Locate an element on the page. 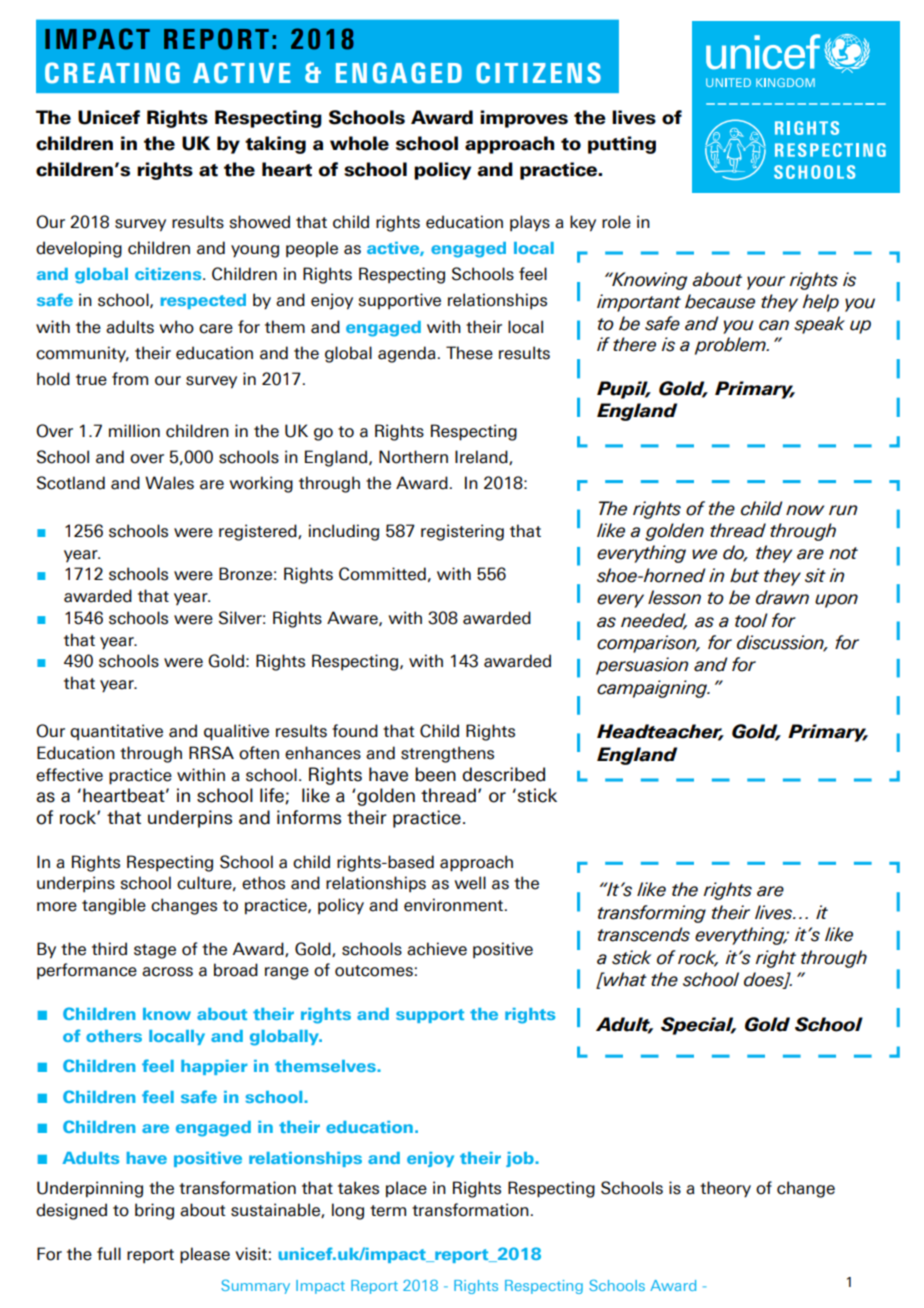 The height and width of the page is (1308, 924). Special is located at coordinates (698, 1026).
